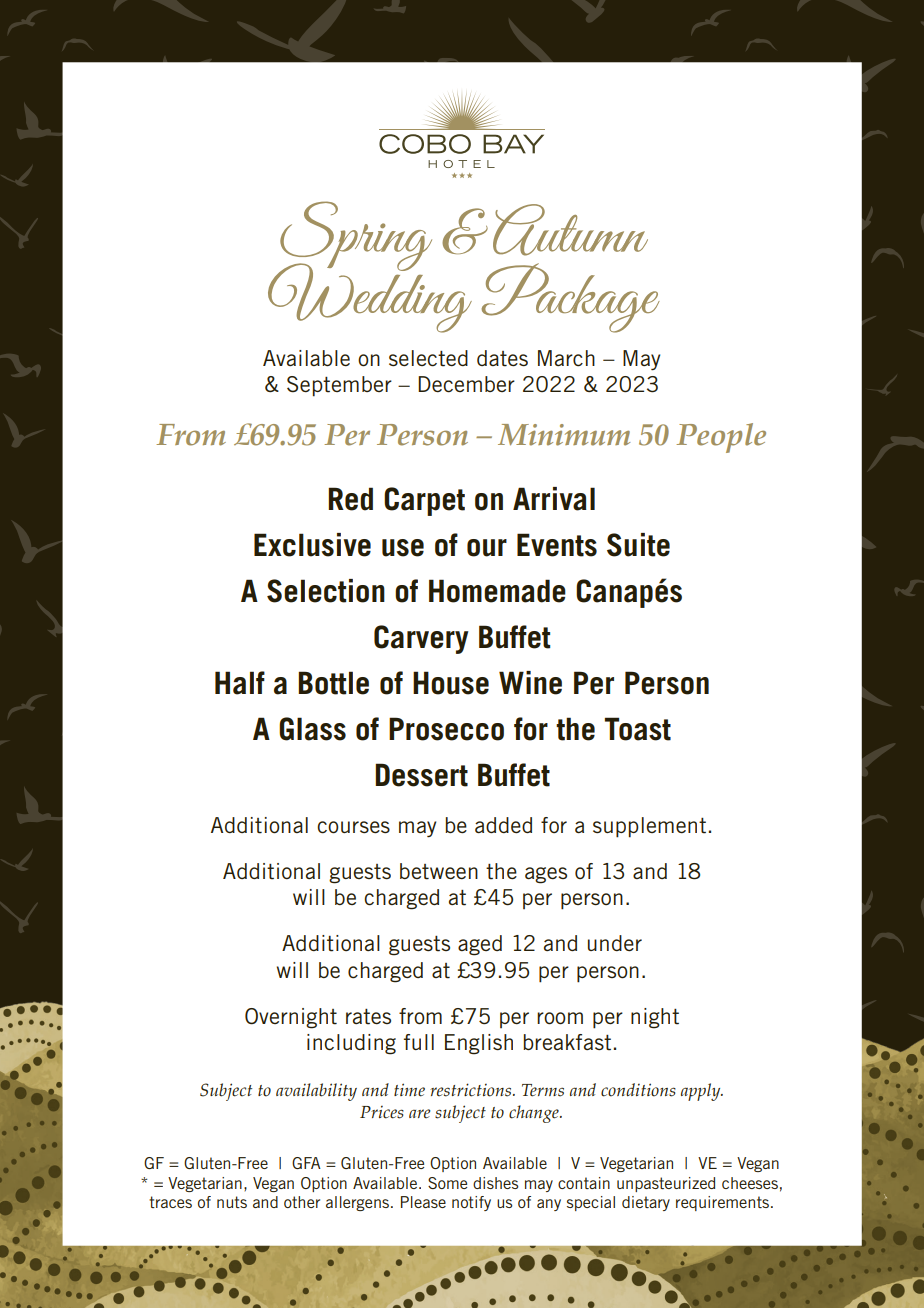 The image size is (924, 1308). I want to click on Suite, so click(638, 545).
